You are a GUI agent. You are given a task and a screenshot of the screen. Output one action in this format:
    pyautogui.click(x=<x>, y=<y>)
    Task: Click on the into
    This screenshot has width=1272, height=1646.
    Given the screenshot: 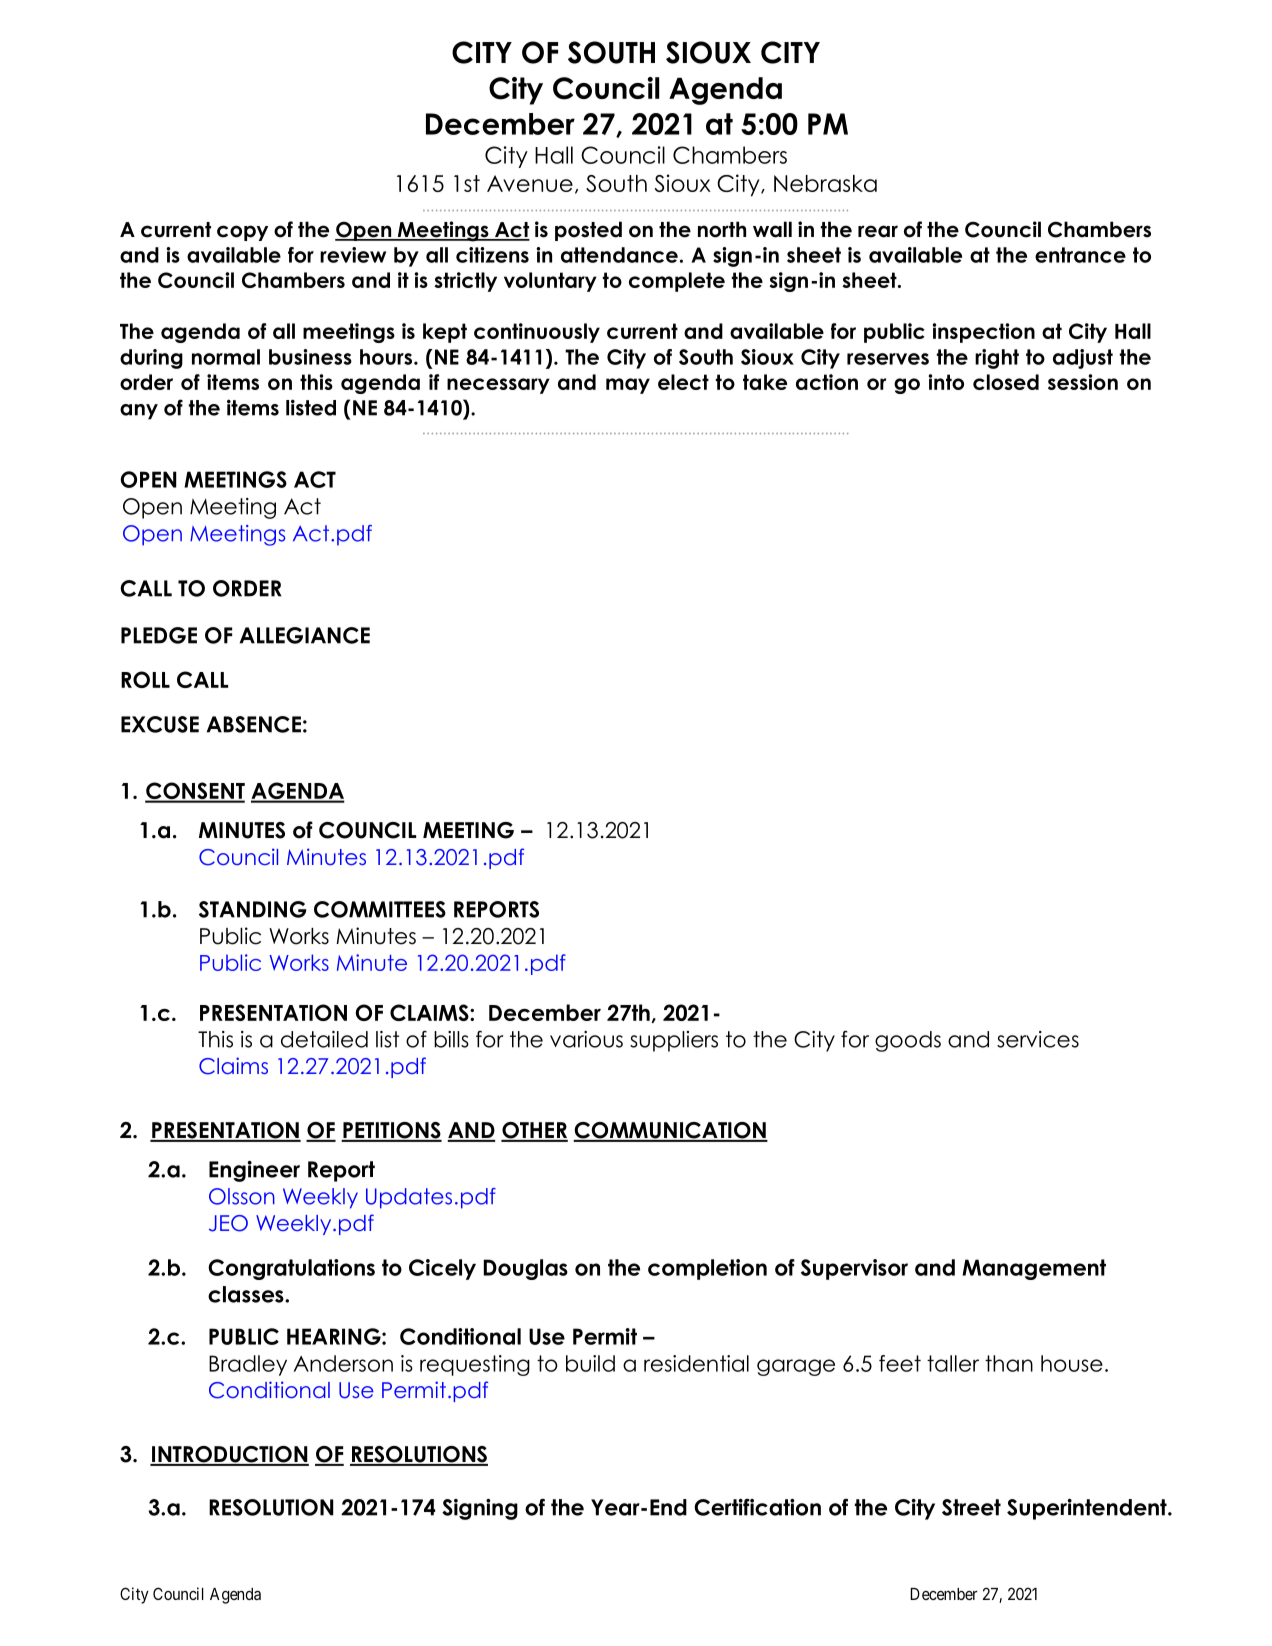 What is the action you would take?
    pyautogui.click(x=946, y=382)
